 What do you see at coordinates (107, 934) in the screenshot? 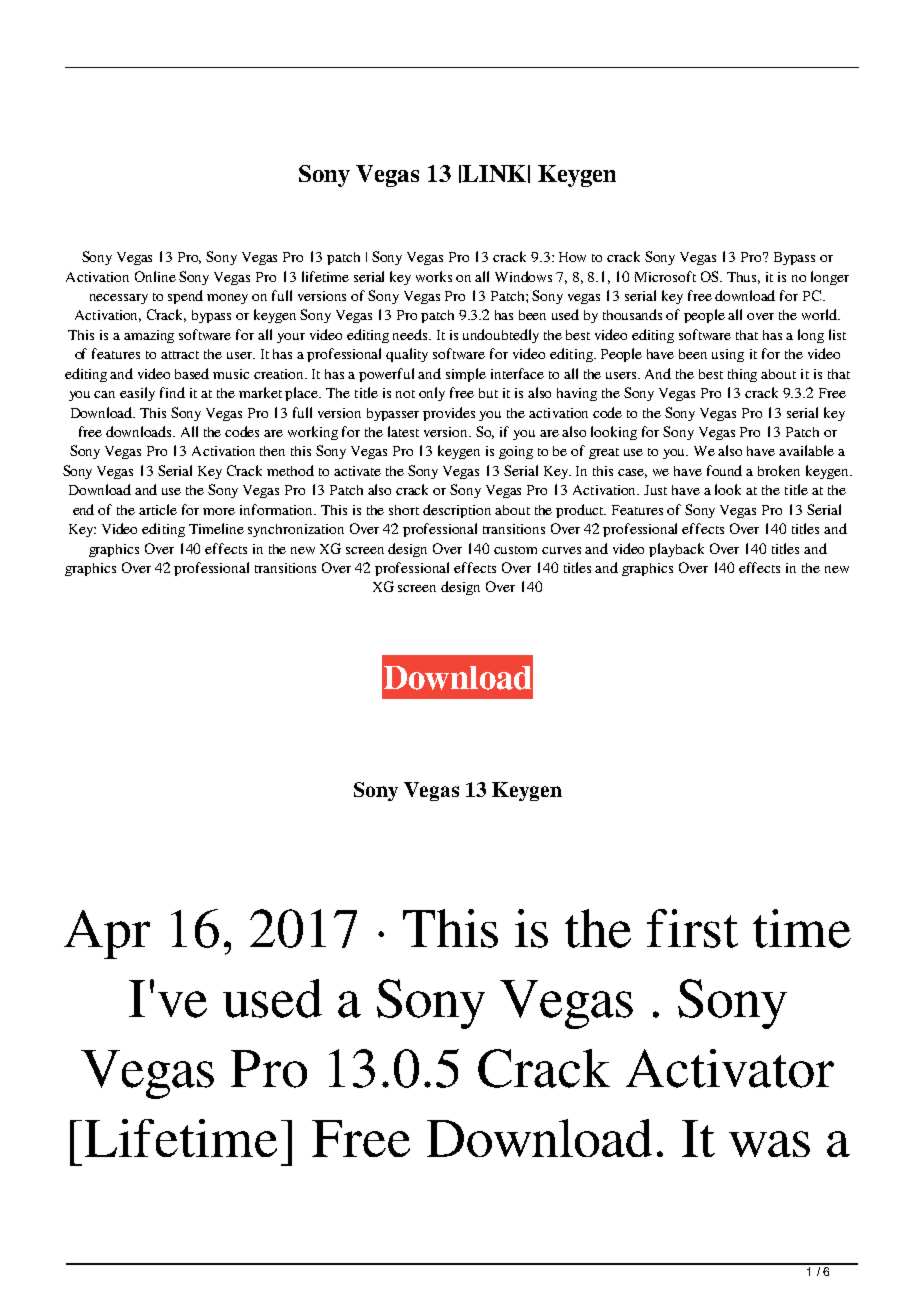
I see `Apr` at bounding box center [107, 934].
